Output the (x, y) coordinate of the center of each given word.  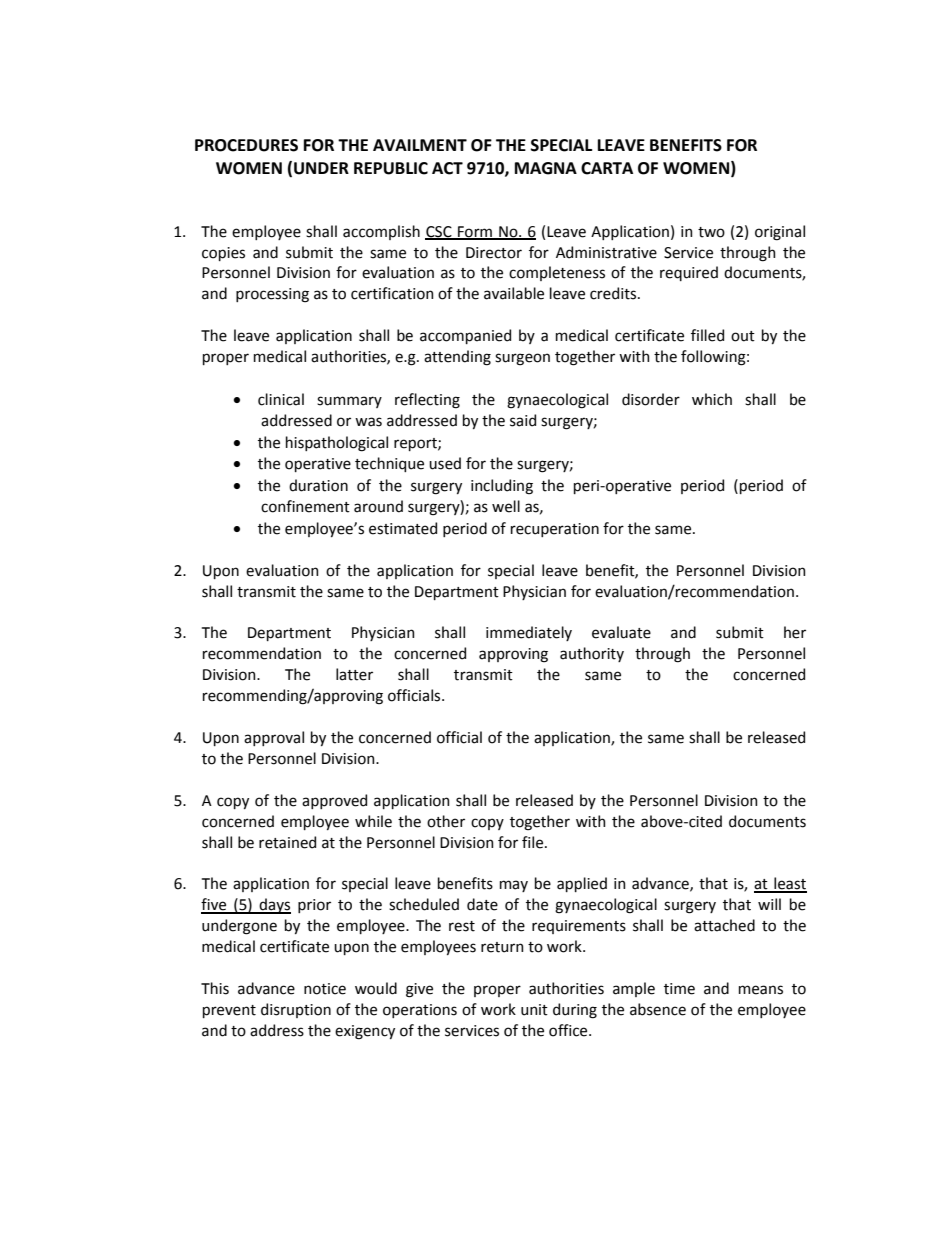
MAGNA (546, 168)
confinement (305, 506)
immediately (529, 633)
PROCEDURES (246, 145)
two (711, 232)
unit (534, 1010)
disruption (296, 1010)
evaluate (621, 632)
